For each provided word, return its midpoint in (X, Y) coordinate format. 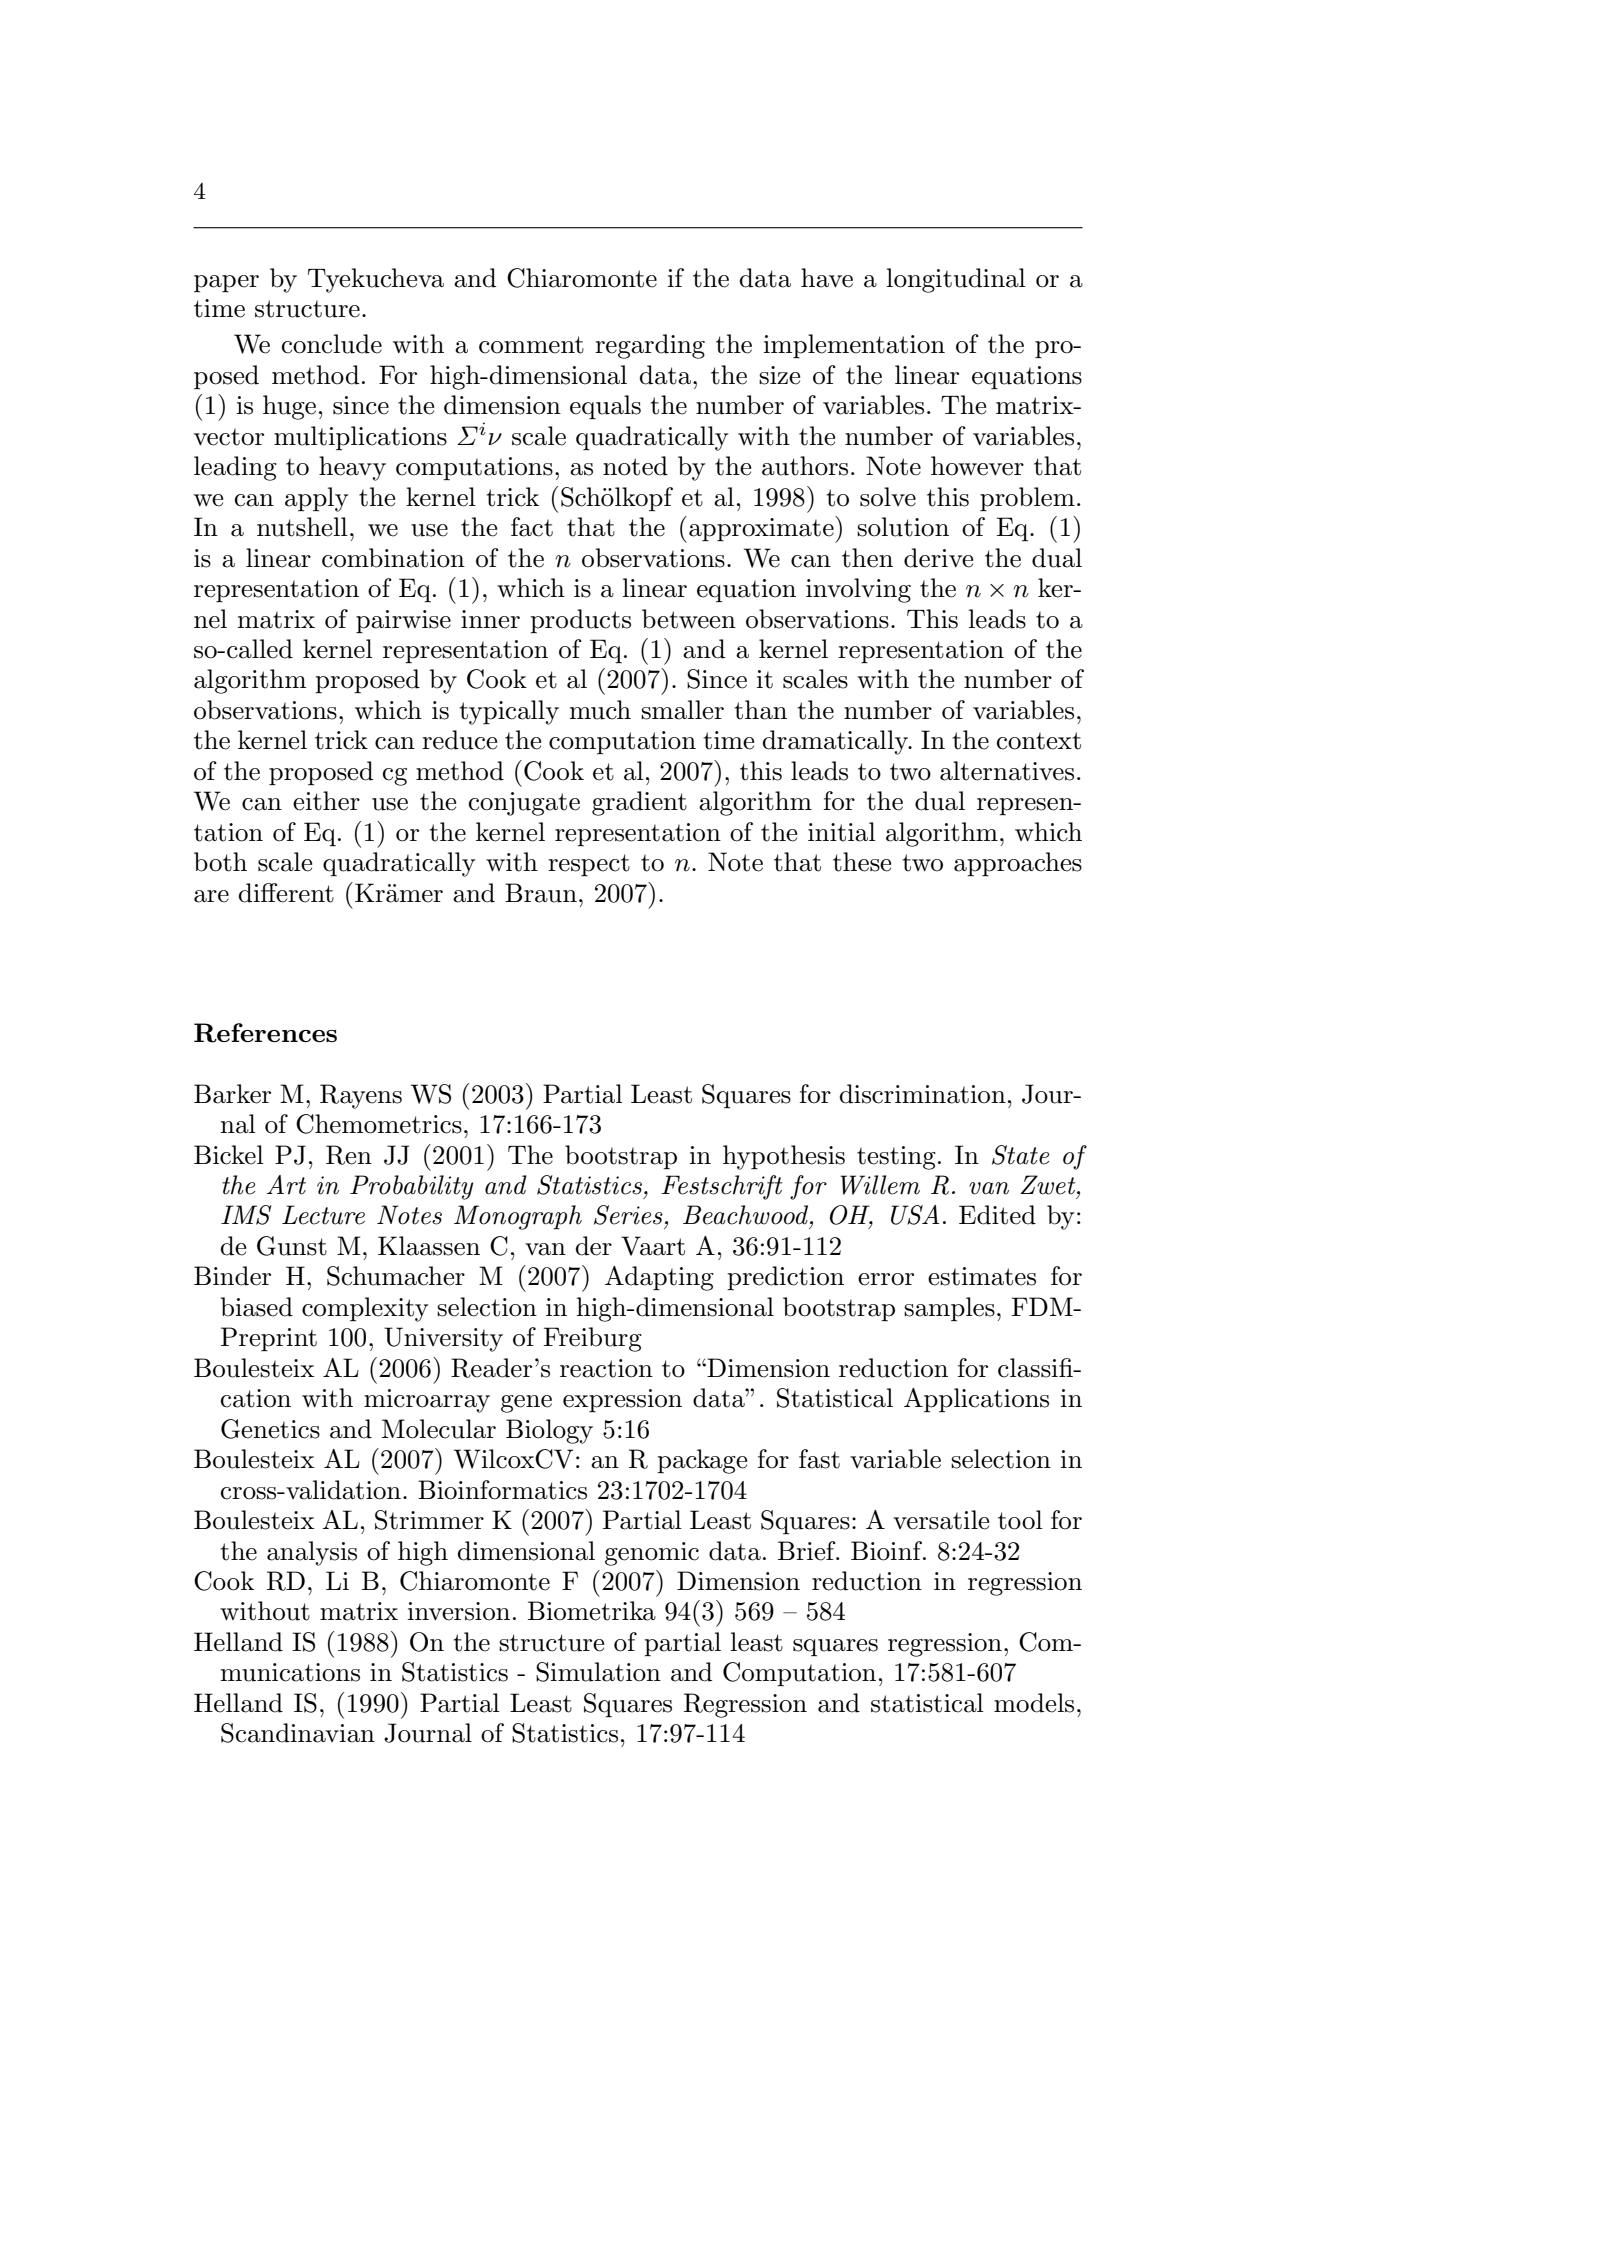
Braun (541, 893)
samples (949, 1309)
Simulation (598, 1672)
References (265, 1033)
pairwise (403, 622)
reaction (606, 1368)
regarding (650, 346)
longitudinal (956, 280)
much (600, 710)
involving (858, 590)
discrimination (923, 1094)
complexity (365, 1309)
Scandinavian (298, 1733)
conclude (332, 344)
